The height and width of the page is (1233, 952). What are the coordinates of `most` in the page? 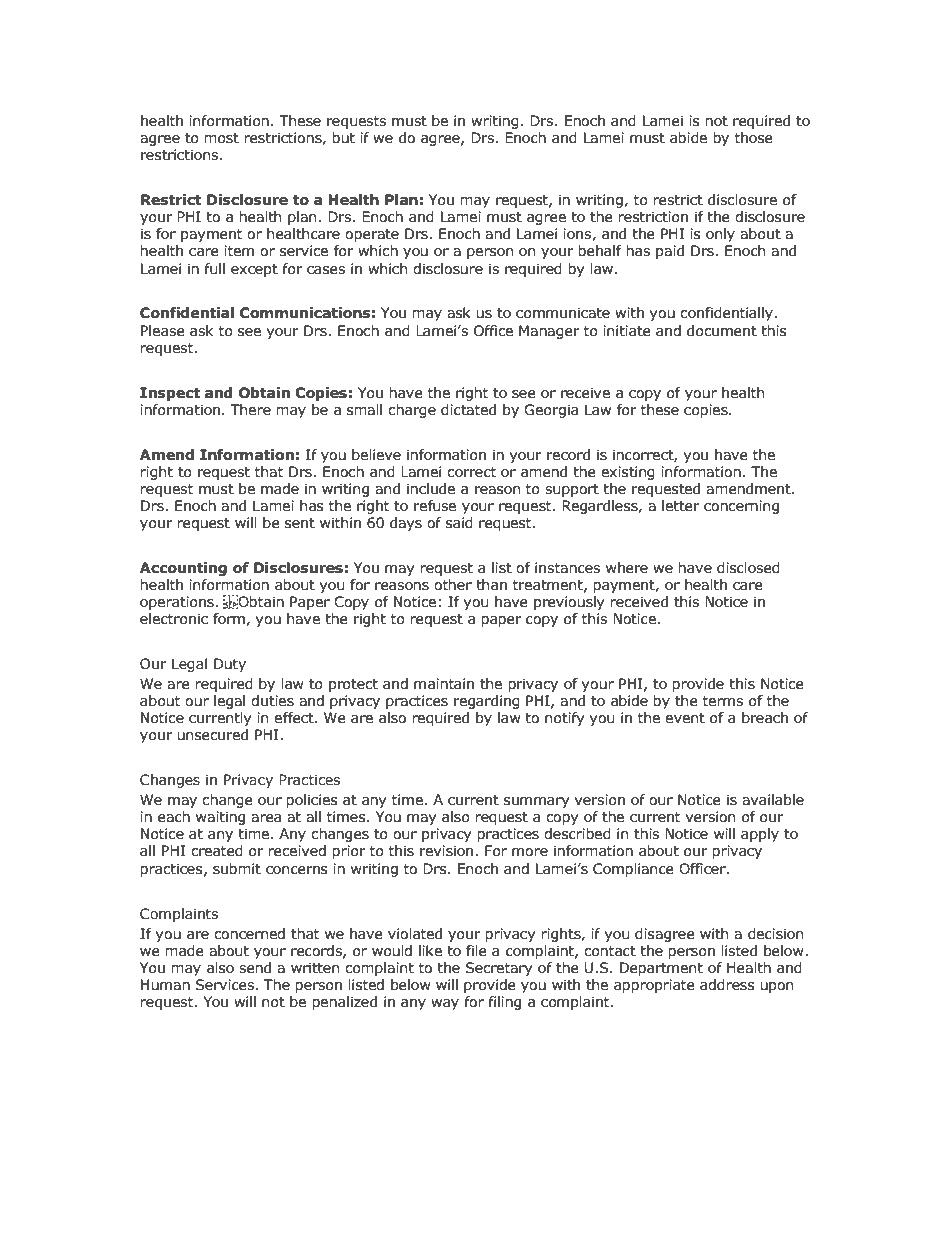 It's located at (222, 138).
